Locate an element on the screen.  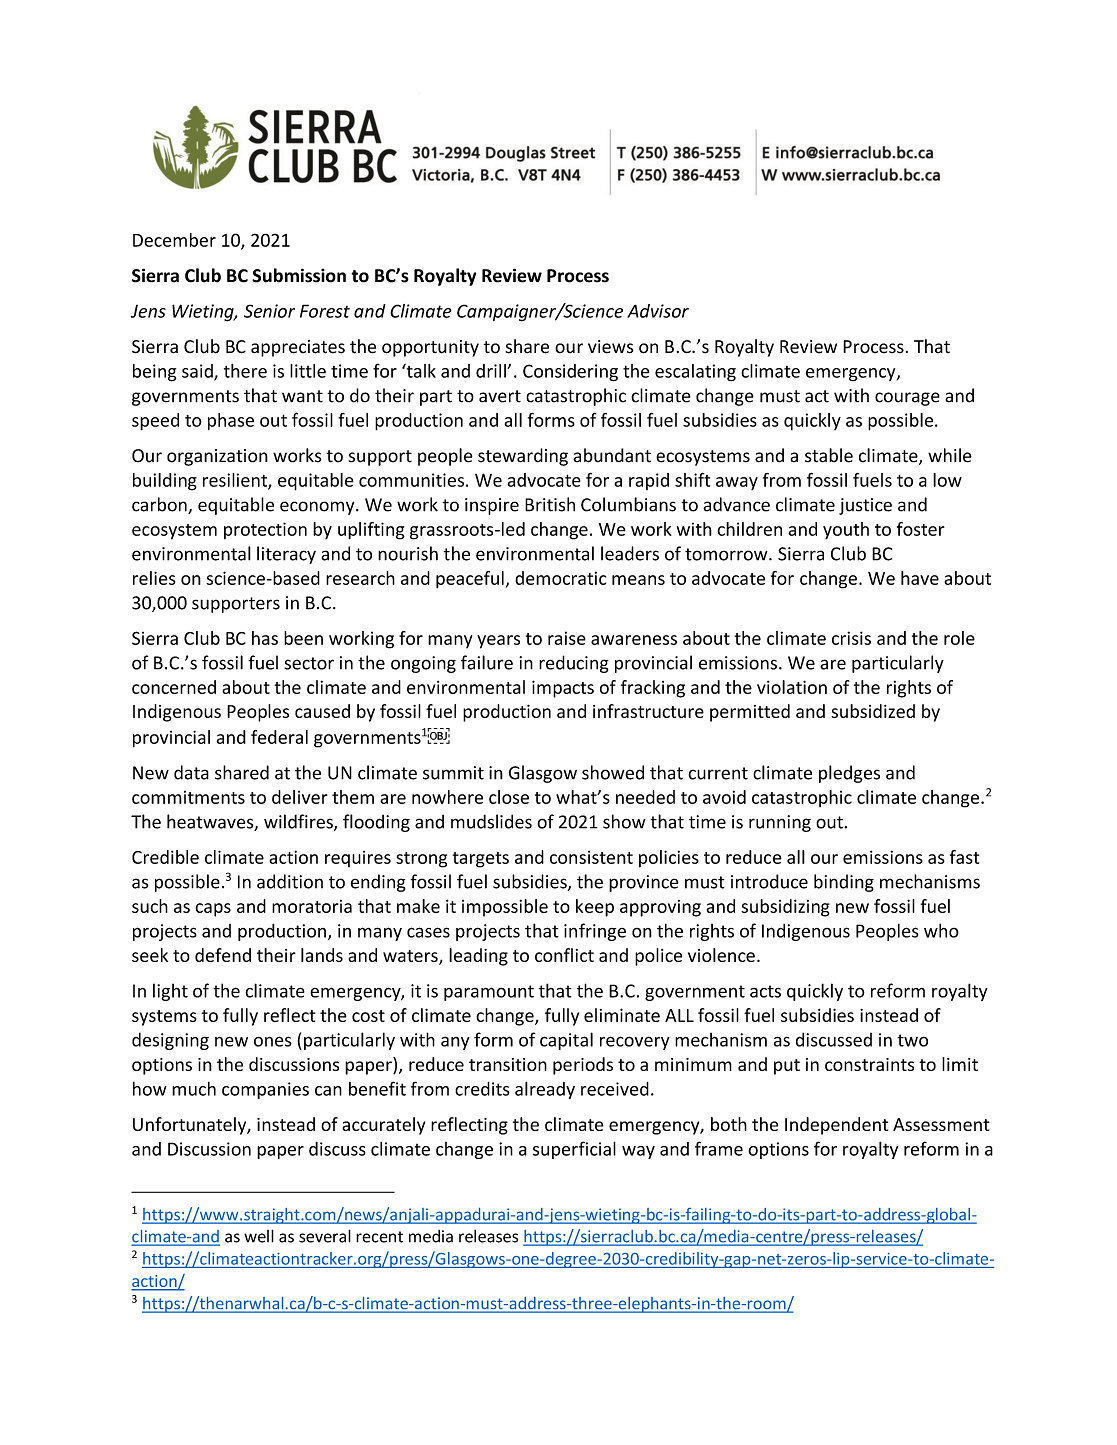
keep is located at coordinates (595, 908).
